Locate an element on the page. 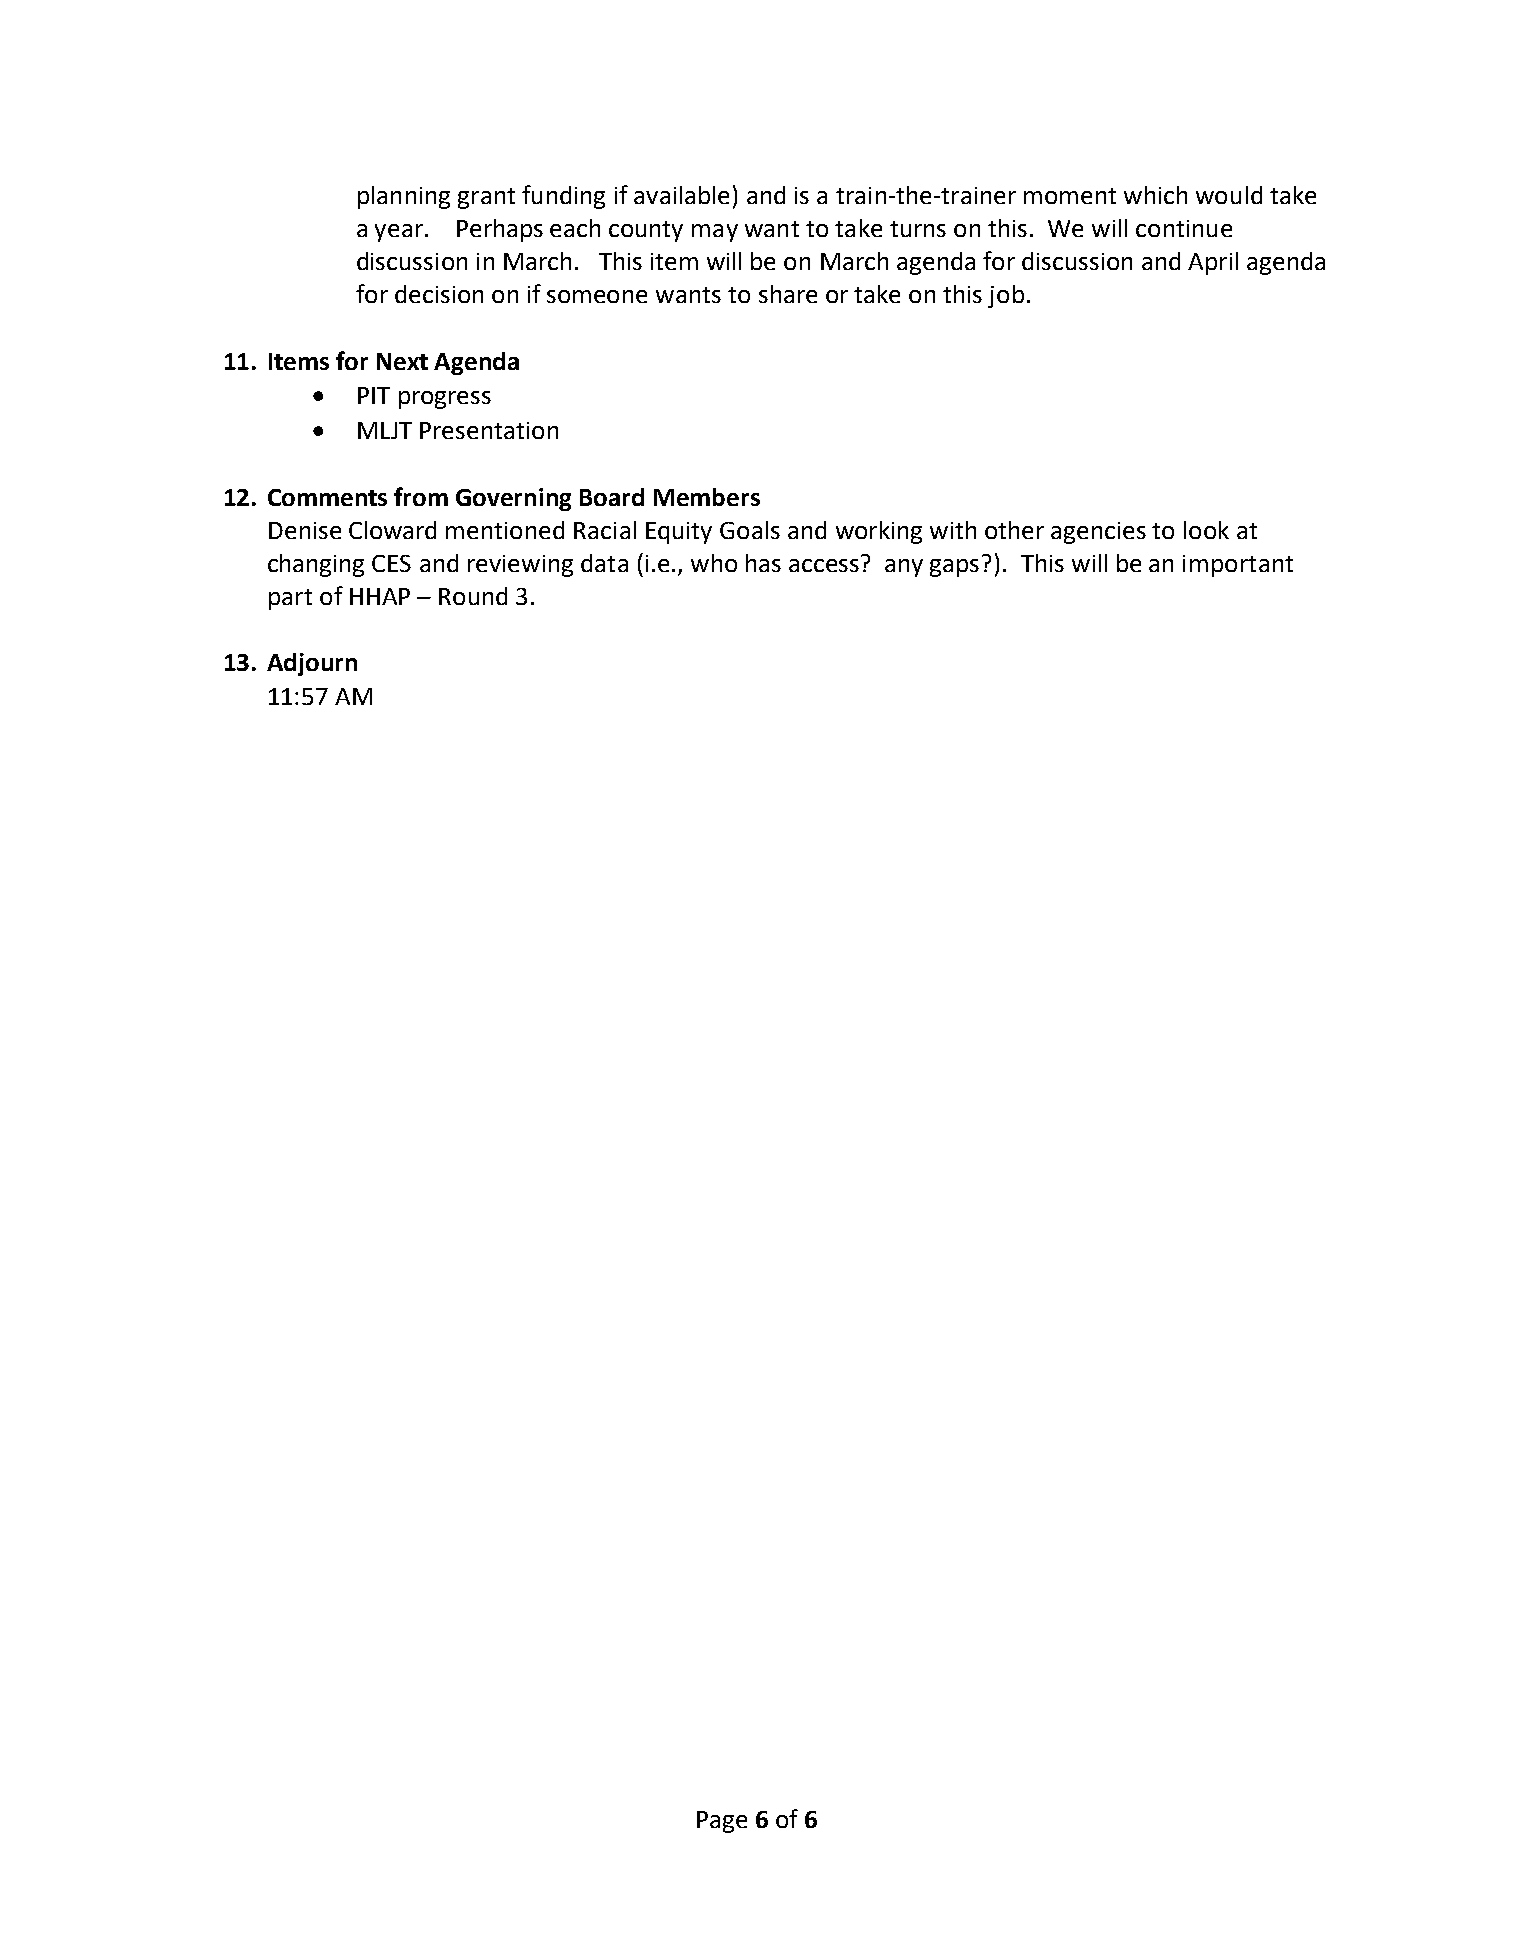 The image size is (1513, 1958). changing is located at coordinates (316, 565).
